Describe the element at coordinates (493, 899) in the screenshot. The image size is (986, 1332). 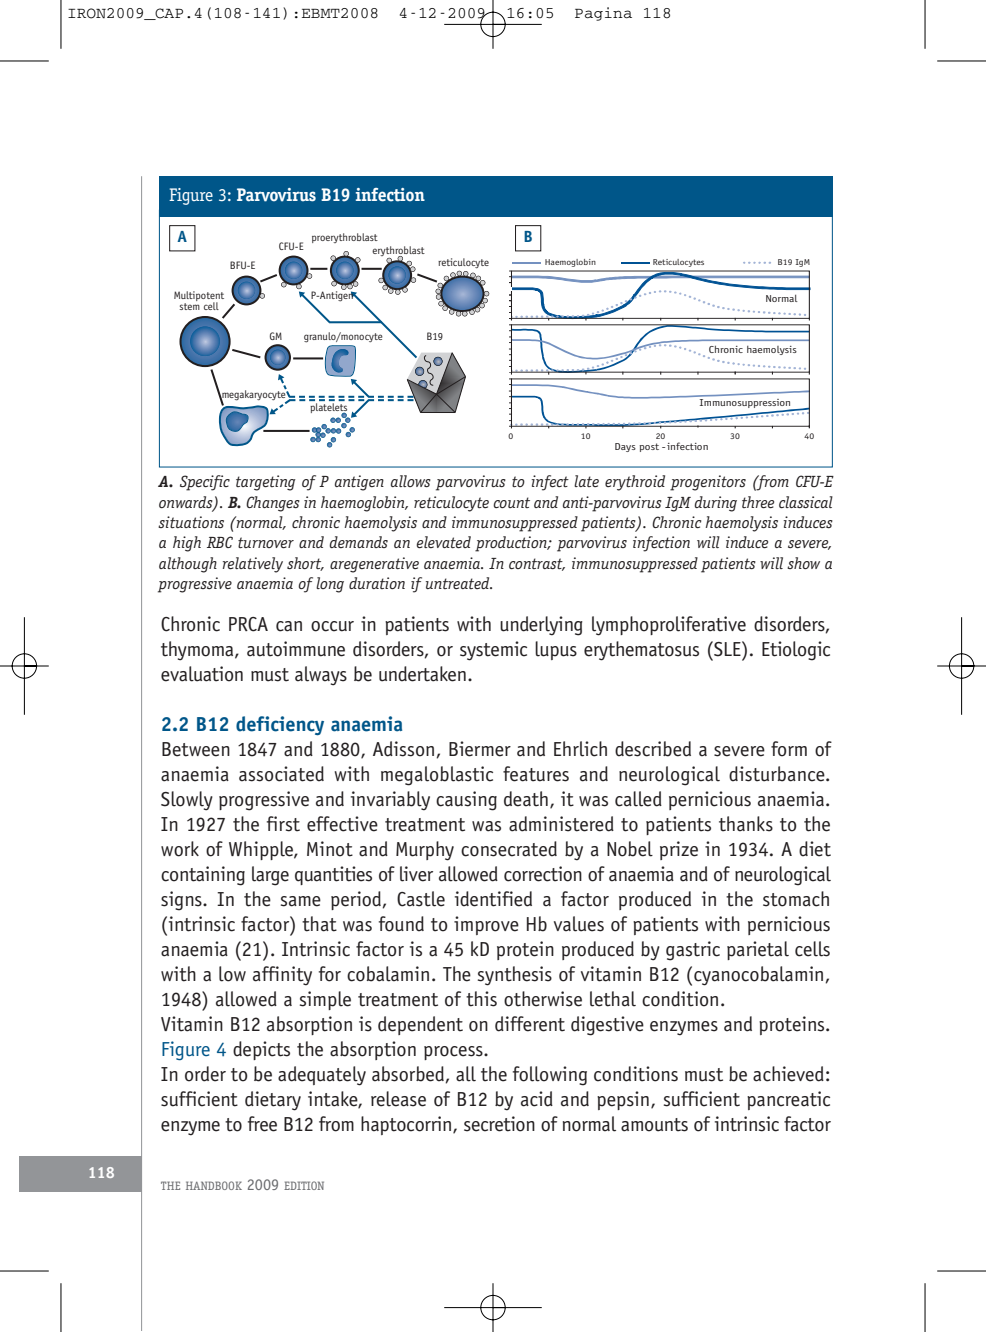
I see `identified` at that location.
